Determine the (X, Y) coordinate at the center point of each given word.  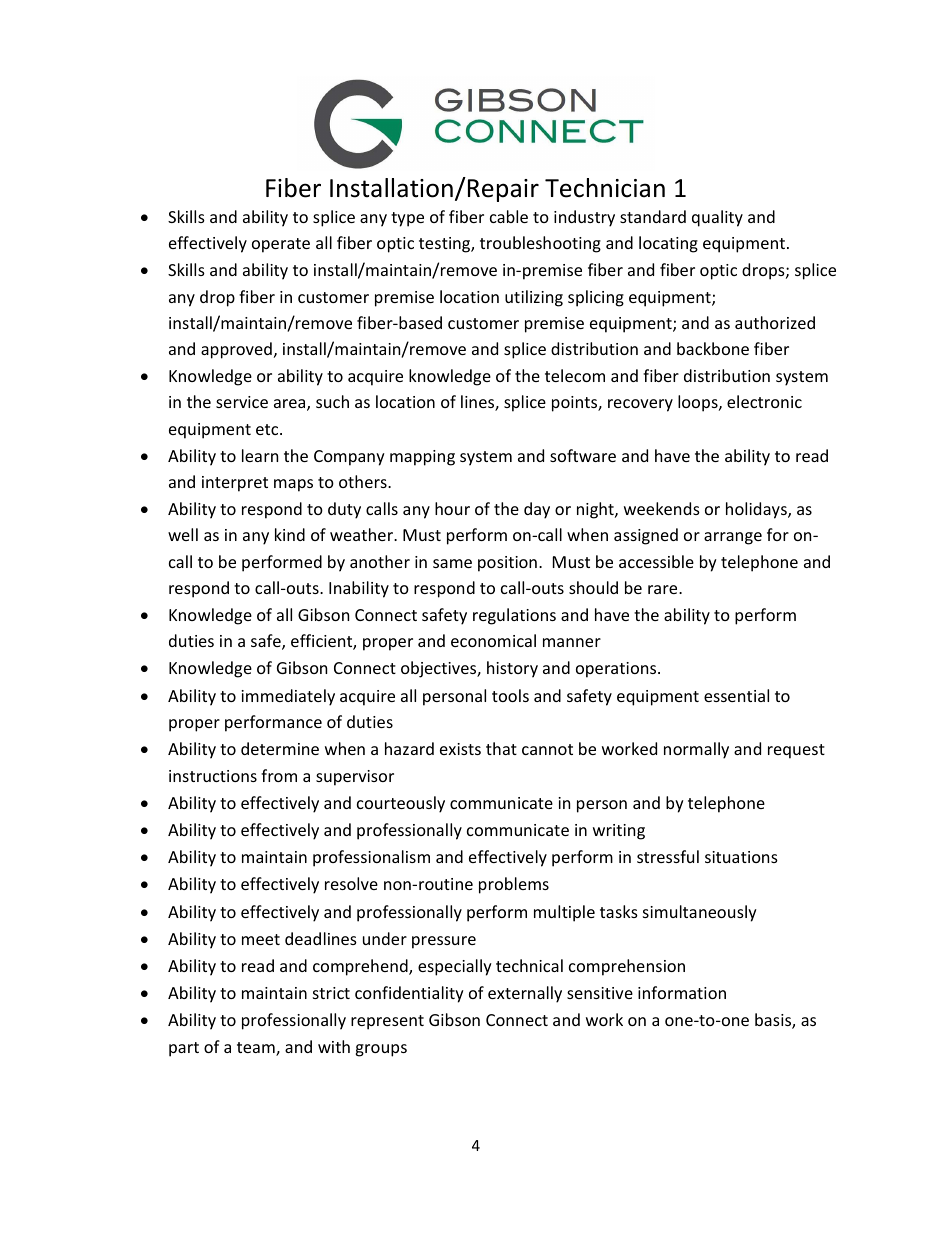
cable (509, 216)
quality (717, 218)
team (257, 1049)
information (682, 992)
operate (281, 245)
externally (525, 994)
